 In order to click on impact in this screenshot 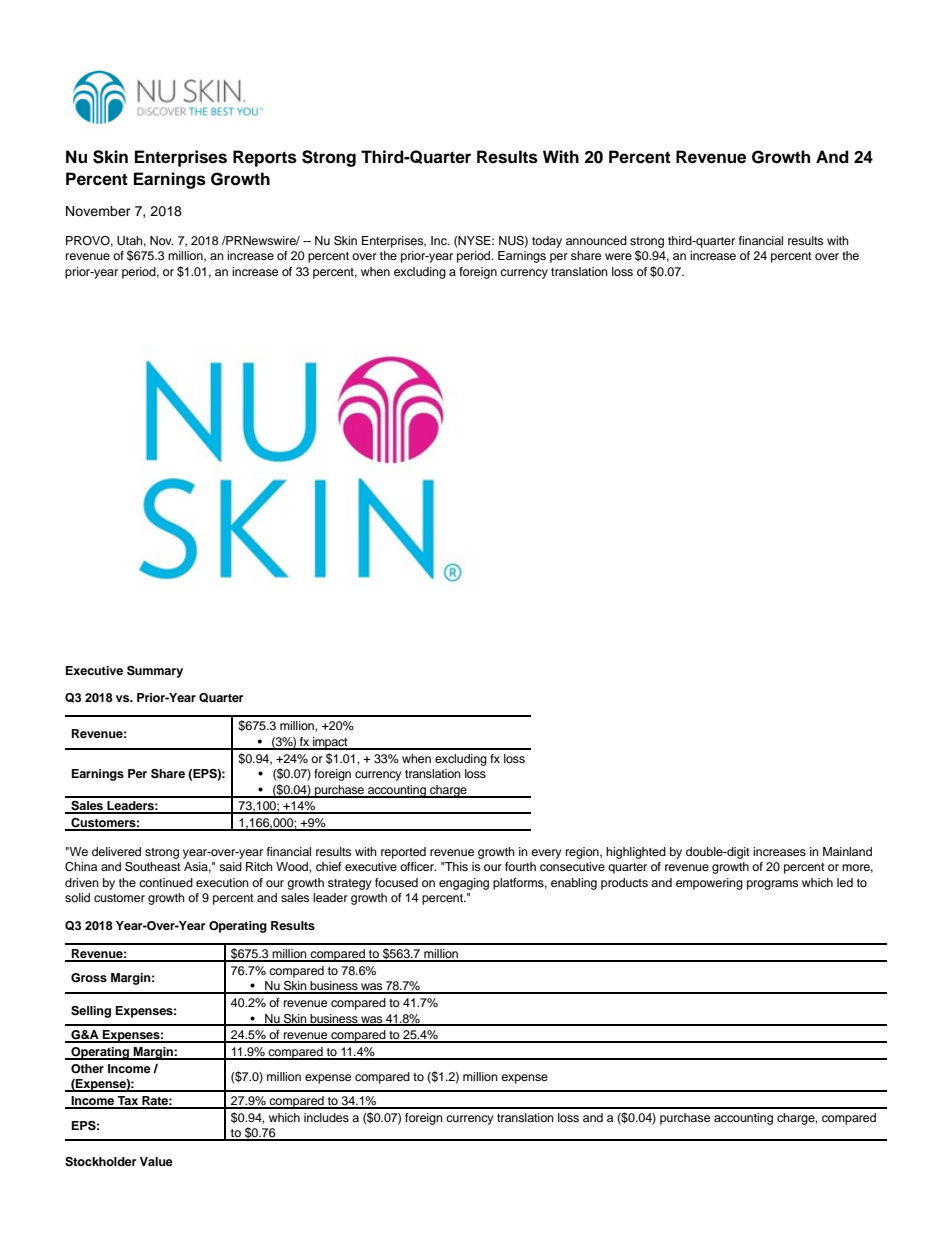, I will do `click(330, 743)`.
